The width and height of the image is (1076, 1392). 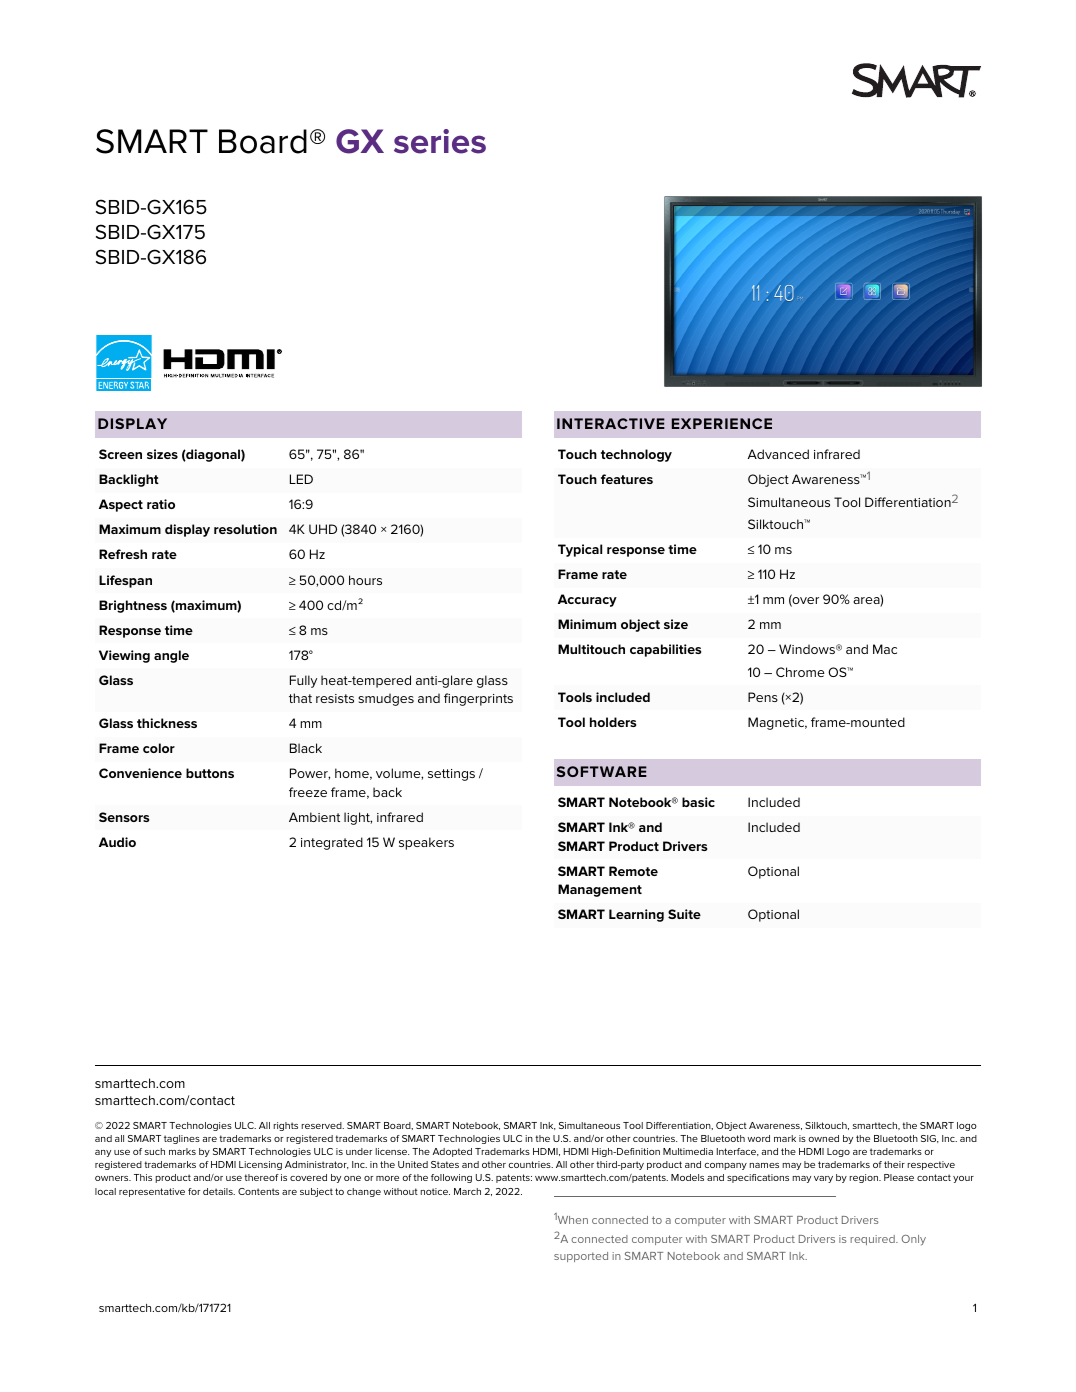 I want to click on Suite, so click(x=684, y=914).
